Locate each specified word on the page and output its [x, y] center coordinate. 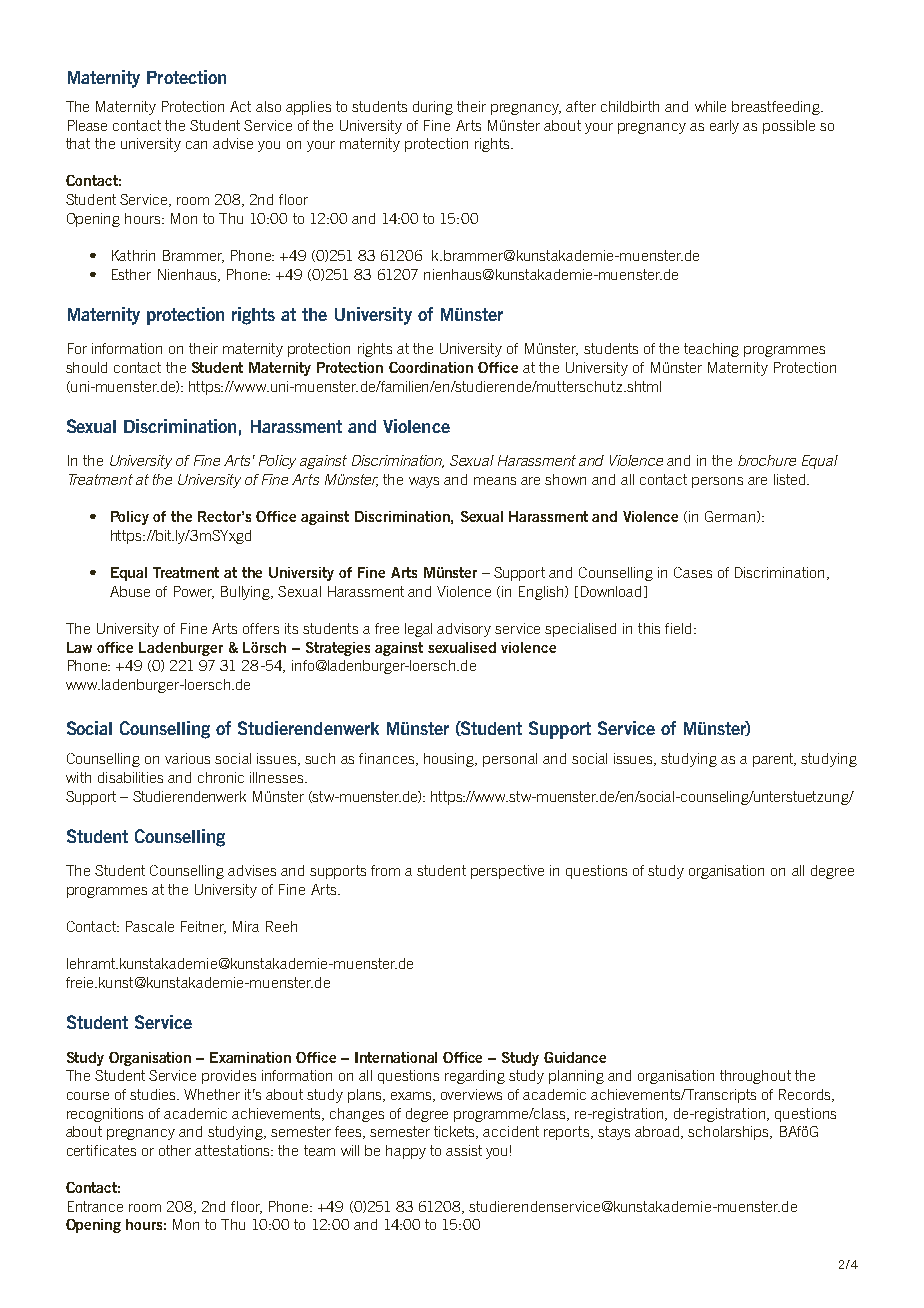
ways [424, 482]
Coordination [431, 367]
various [187, 758]
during [433, 108]
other [175, 1150]
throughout [755, 1077]
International [396, 1057]
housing [450, 760]
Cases [693, 572]
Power [194, 592]
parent [774, 760]
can [196, 145]
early [724, 127]
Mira [246, 926]
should [86, 367]
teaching [711, 350]
